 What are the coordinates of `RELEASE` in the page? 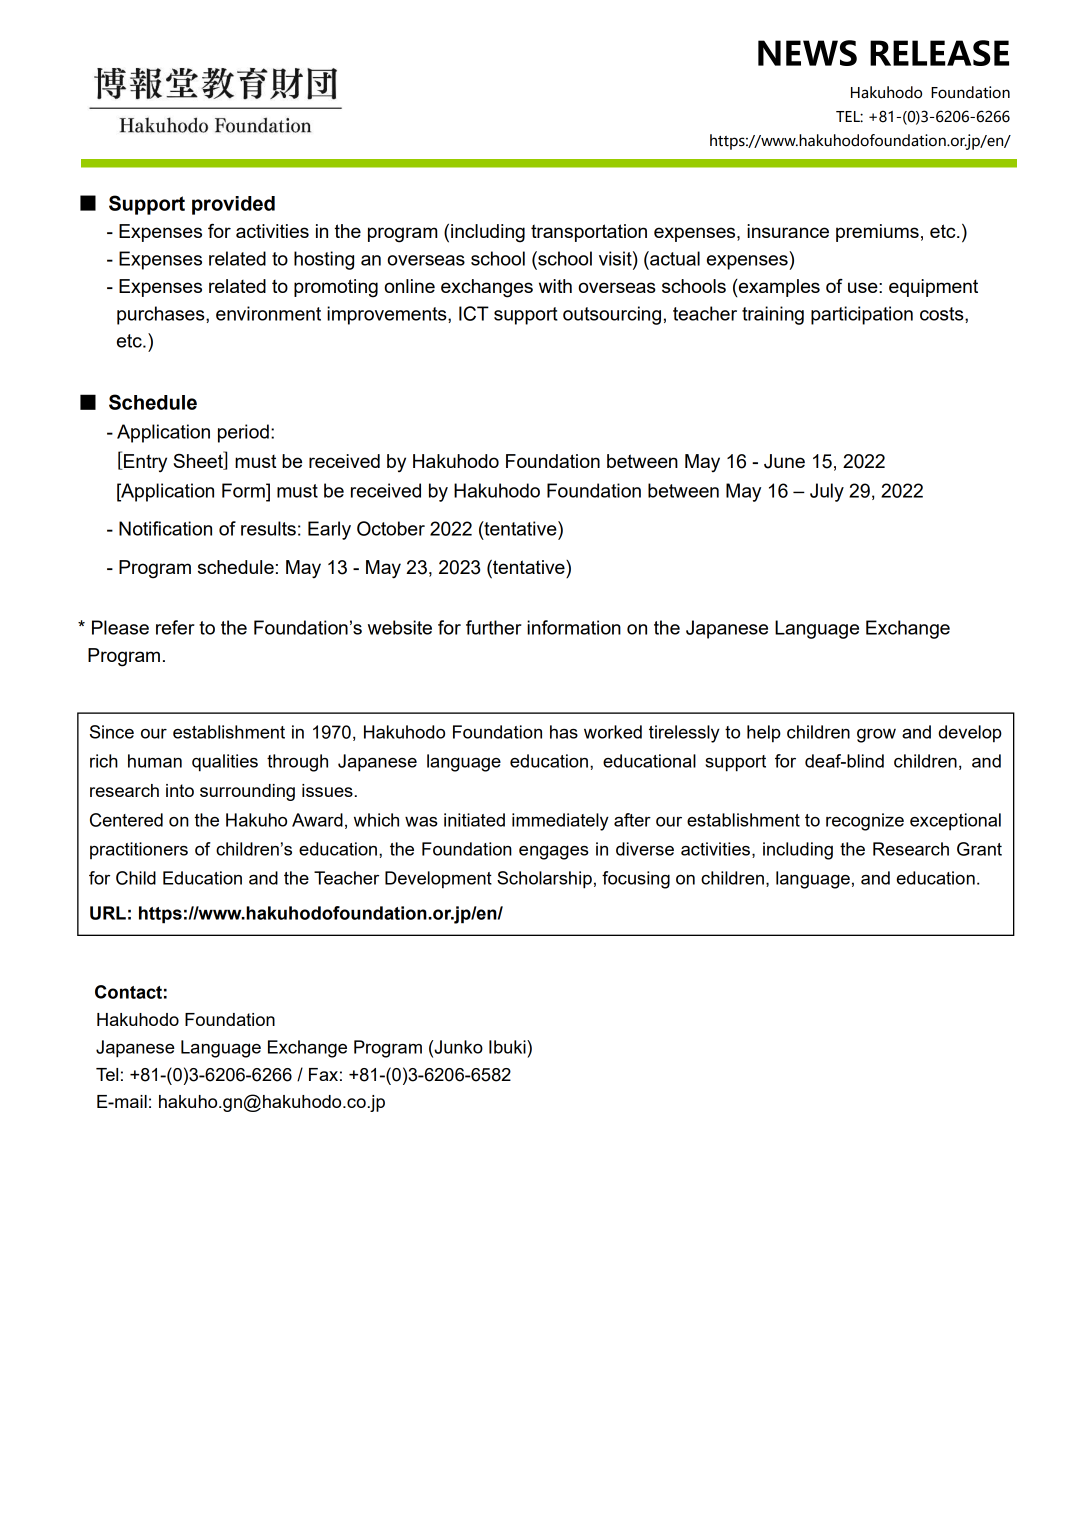 It's located at (939, 53).
